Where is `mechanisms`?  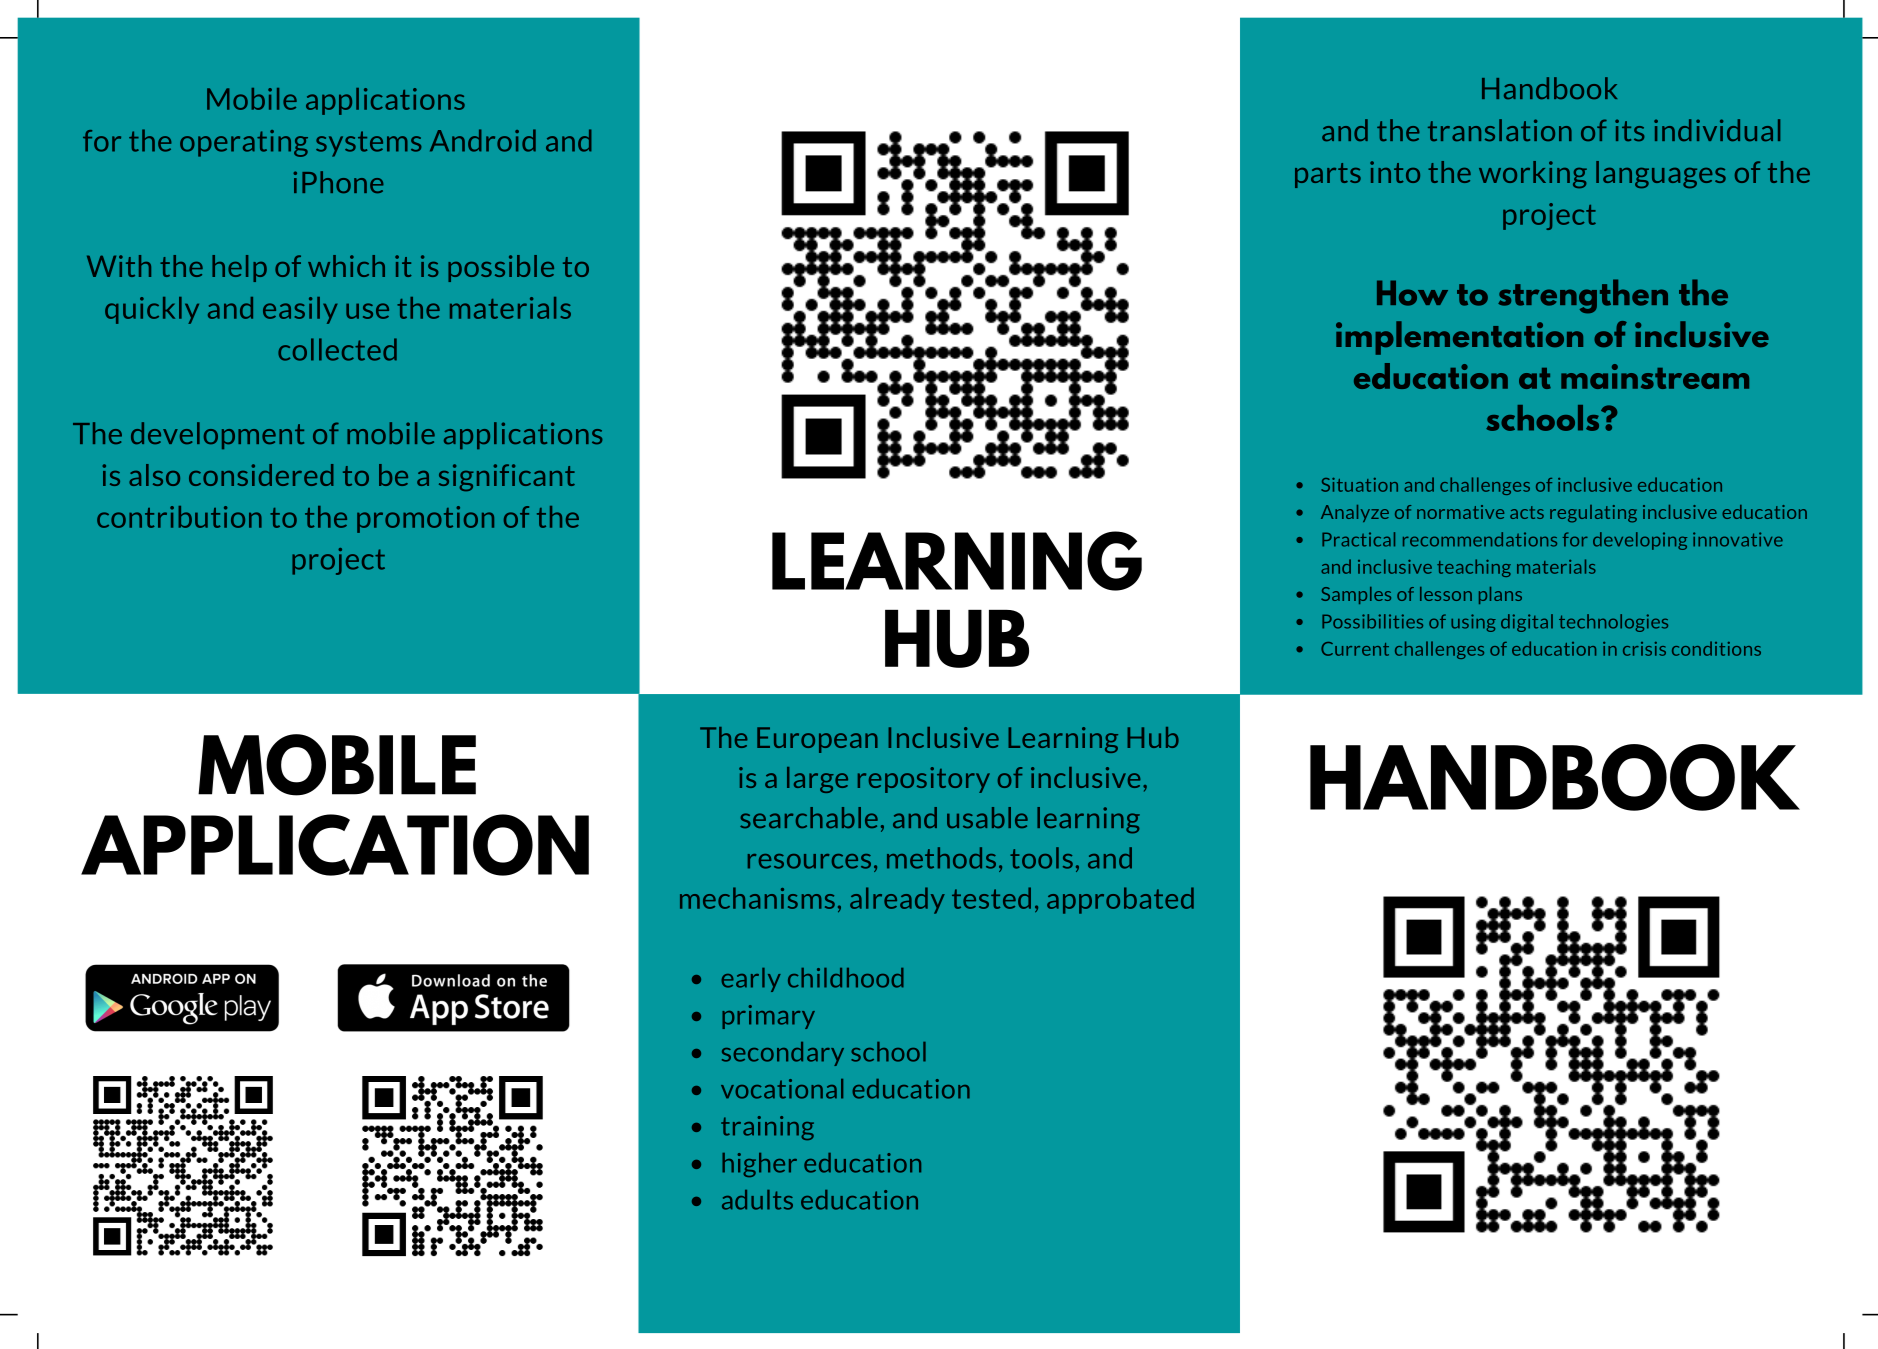 mechanisms is located at coordinates (757, 898).
